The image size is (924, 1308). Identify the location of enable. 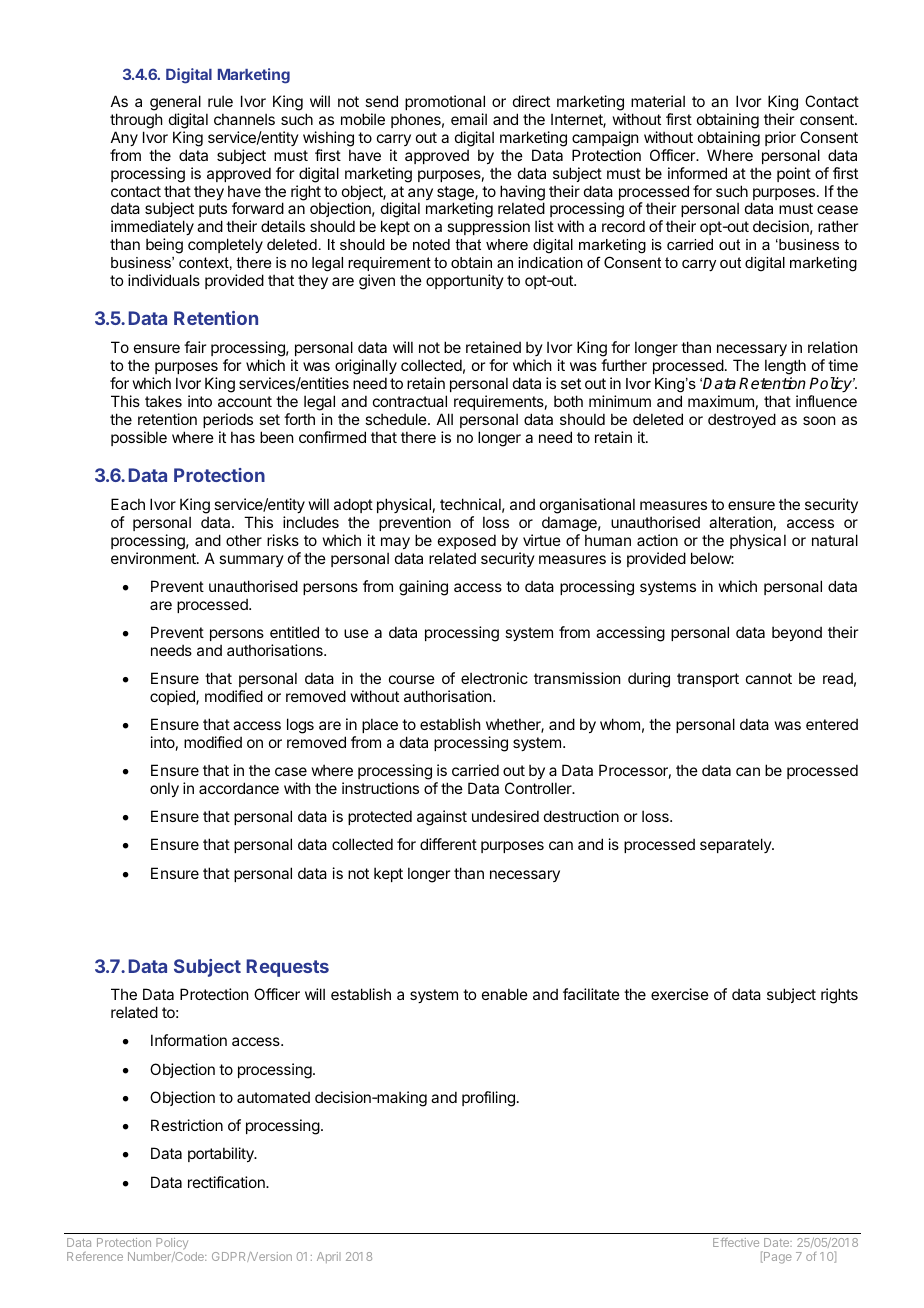
(505, 994).
